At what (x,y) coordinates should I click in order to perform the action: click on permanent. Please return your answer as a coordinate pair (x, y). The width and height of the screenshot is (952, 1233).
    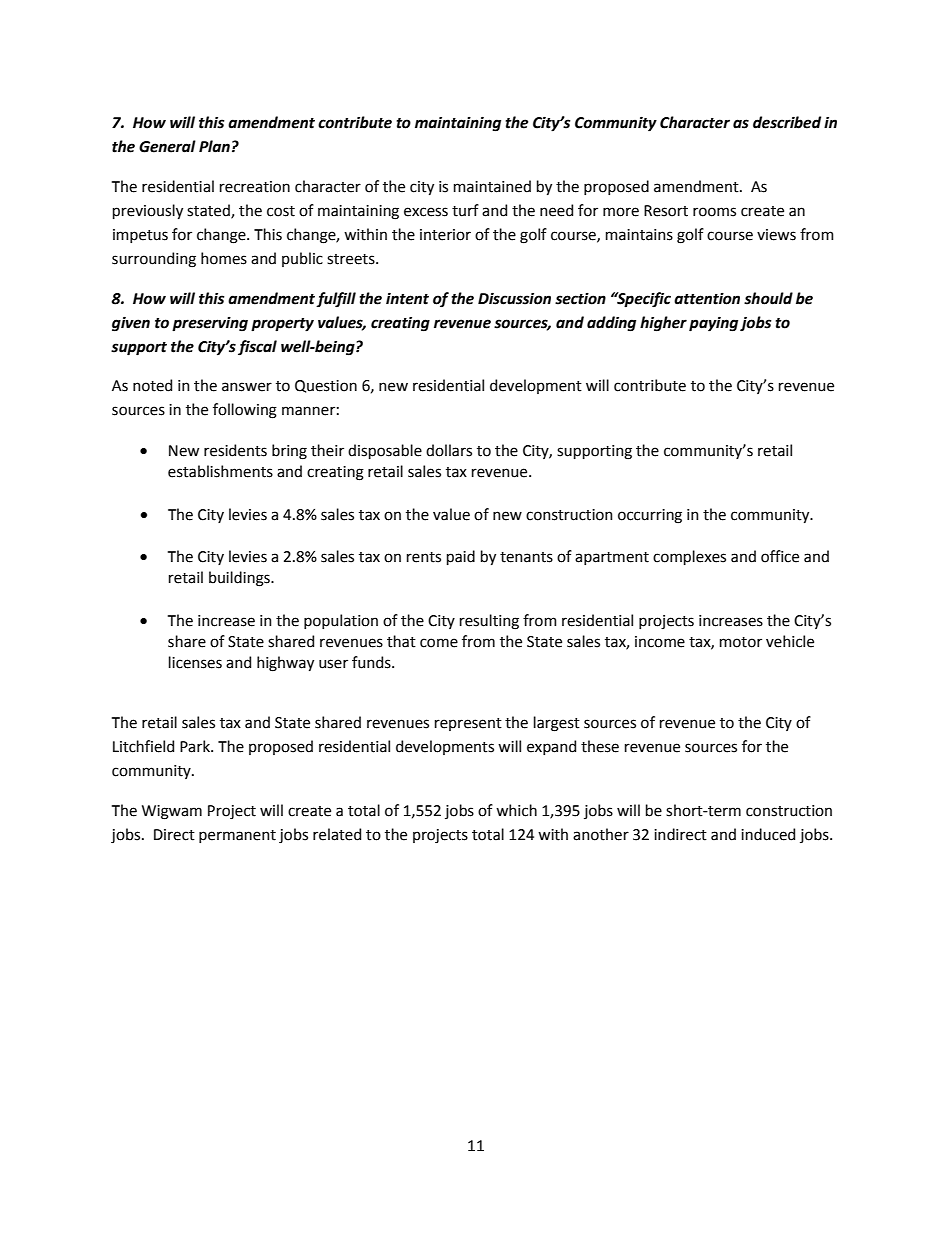
    Looking at the image, I should click on (237, 836).
